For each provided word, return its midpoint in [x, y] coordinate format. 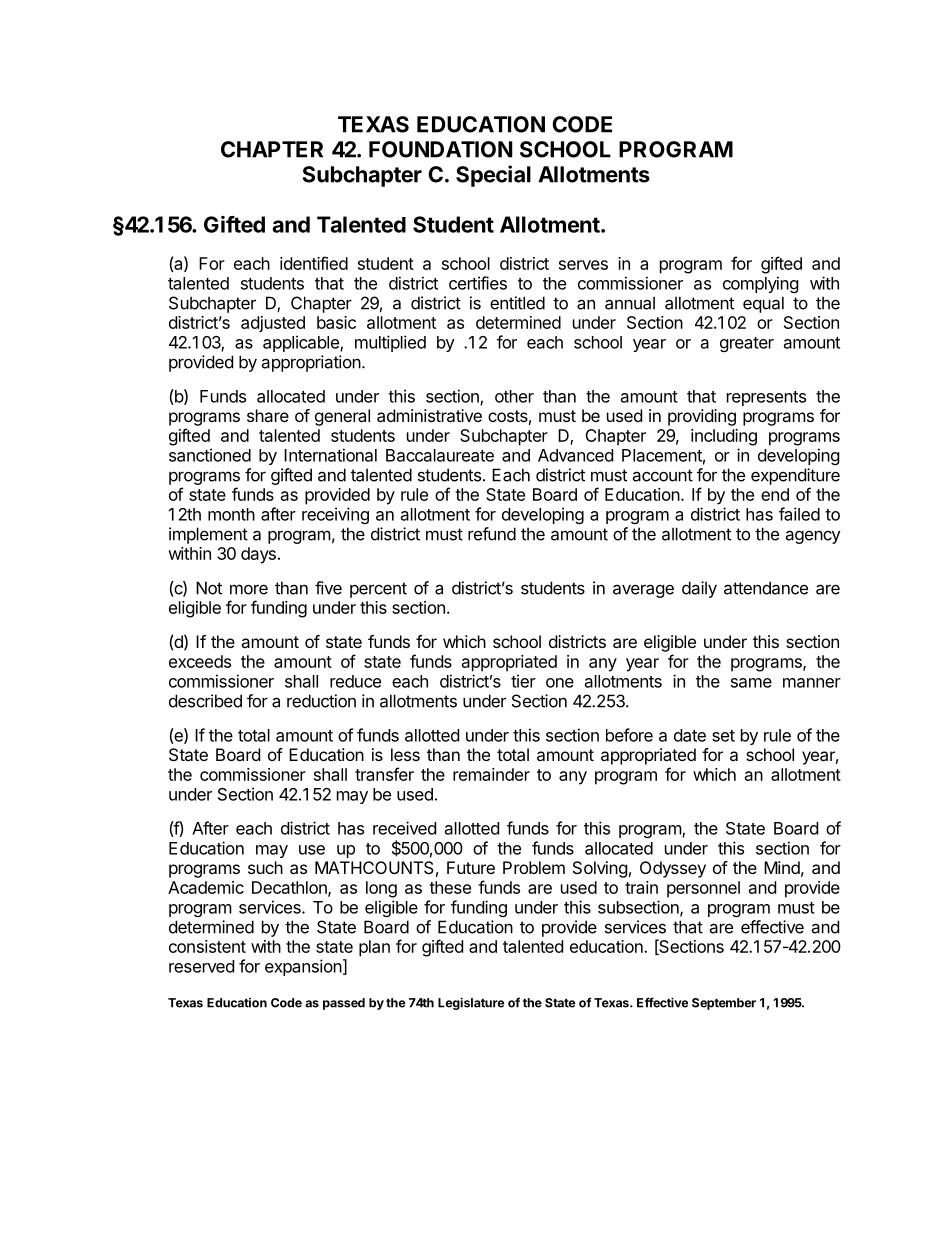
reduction [321, 701]
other [514, 396]
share [268, 415]
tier [523, 681]
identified [314, 263]
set [723, 736]
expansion [303, 967]
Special [493, 176]
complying [761, 284]
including [724, 437]
